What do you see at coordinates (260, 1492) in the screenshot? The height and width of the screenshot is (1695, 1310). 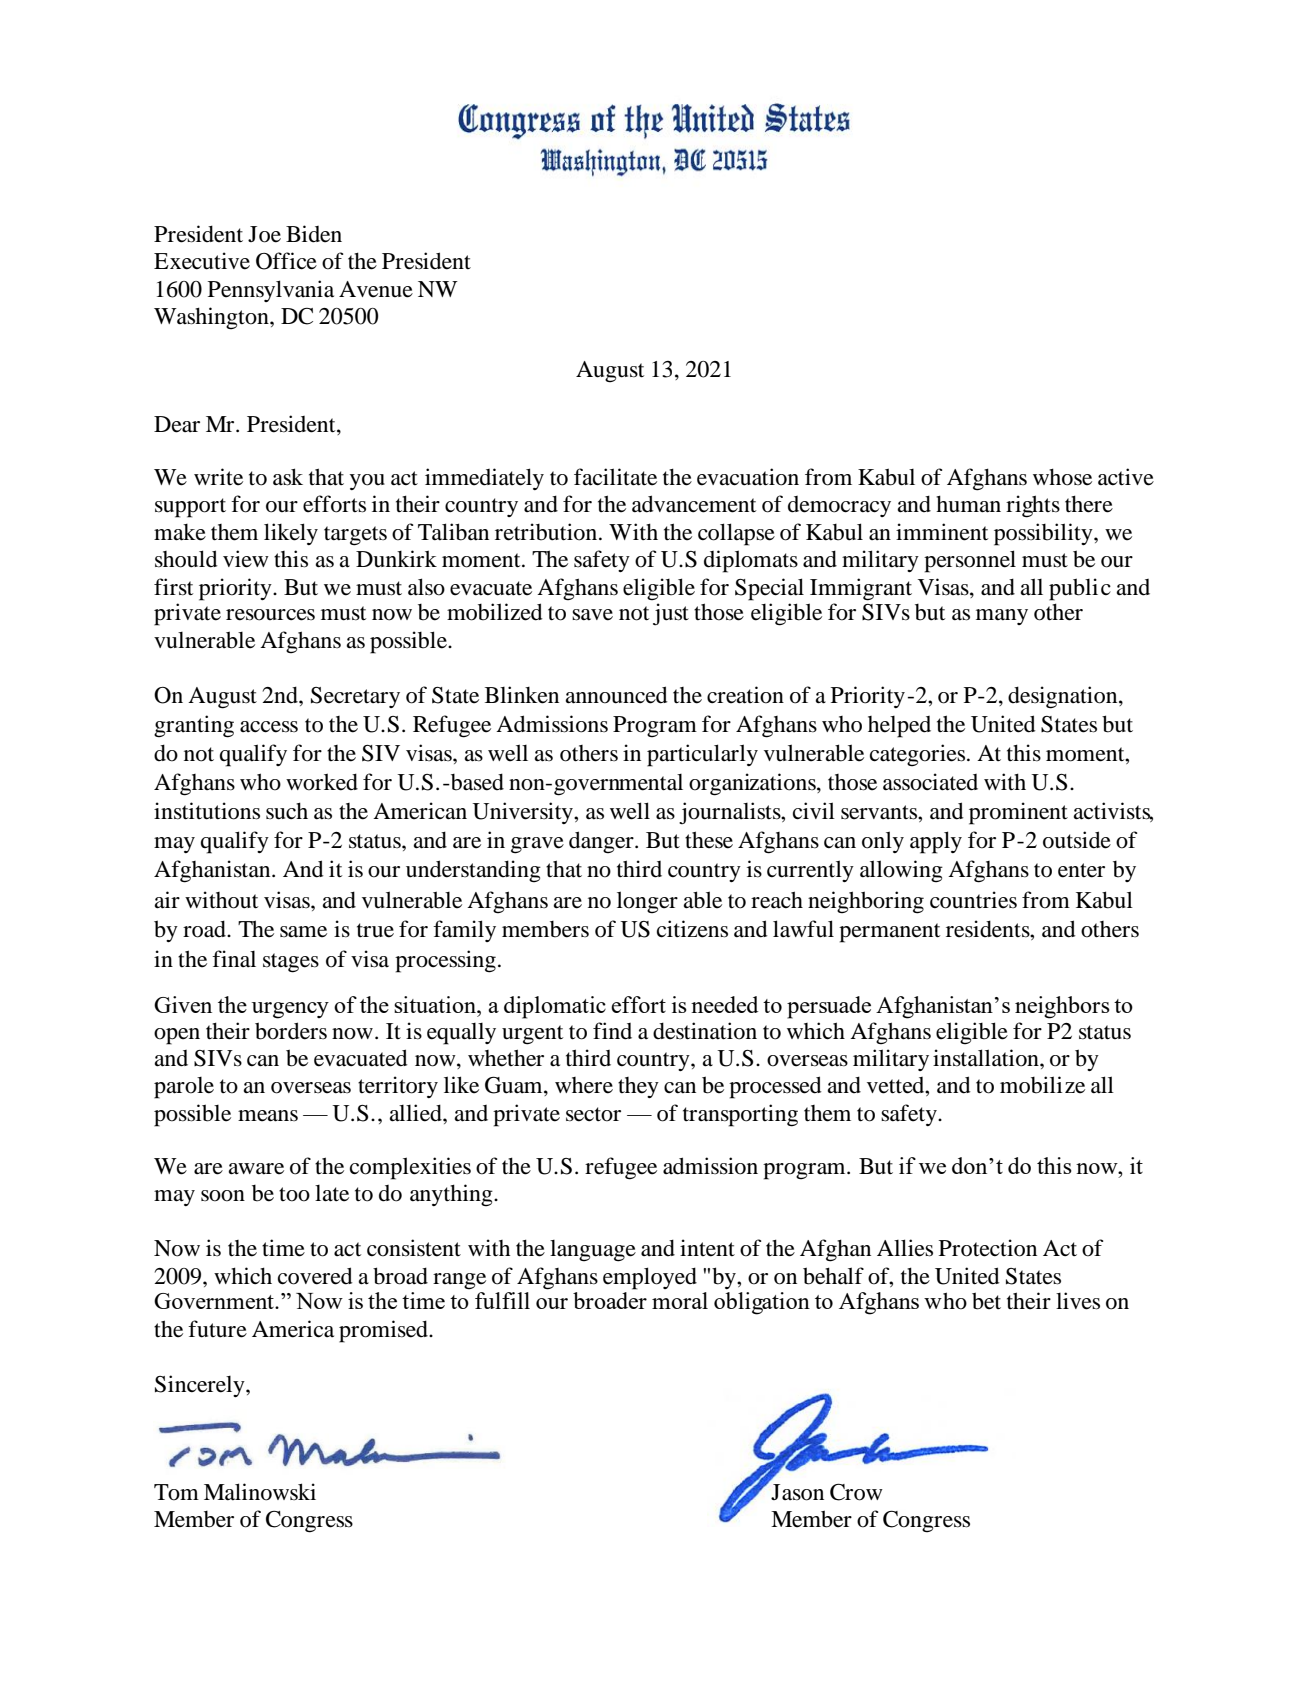 I see `Malinowski` at bounding box center [260, 1492].
